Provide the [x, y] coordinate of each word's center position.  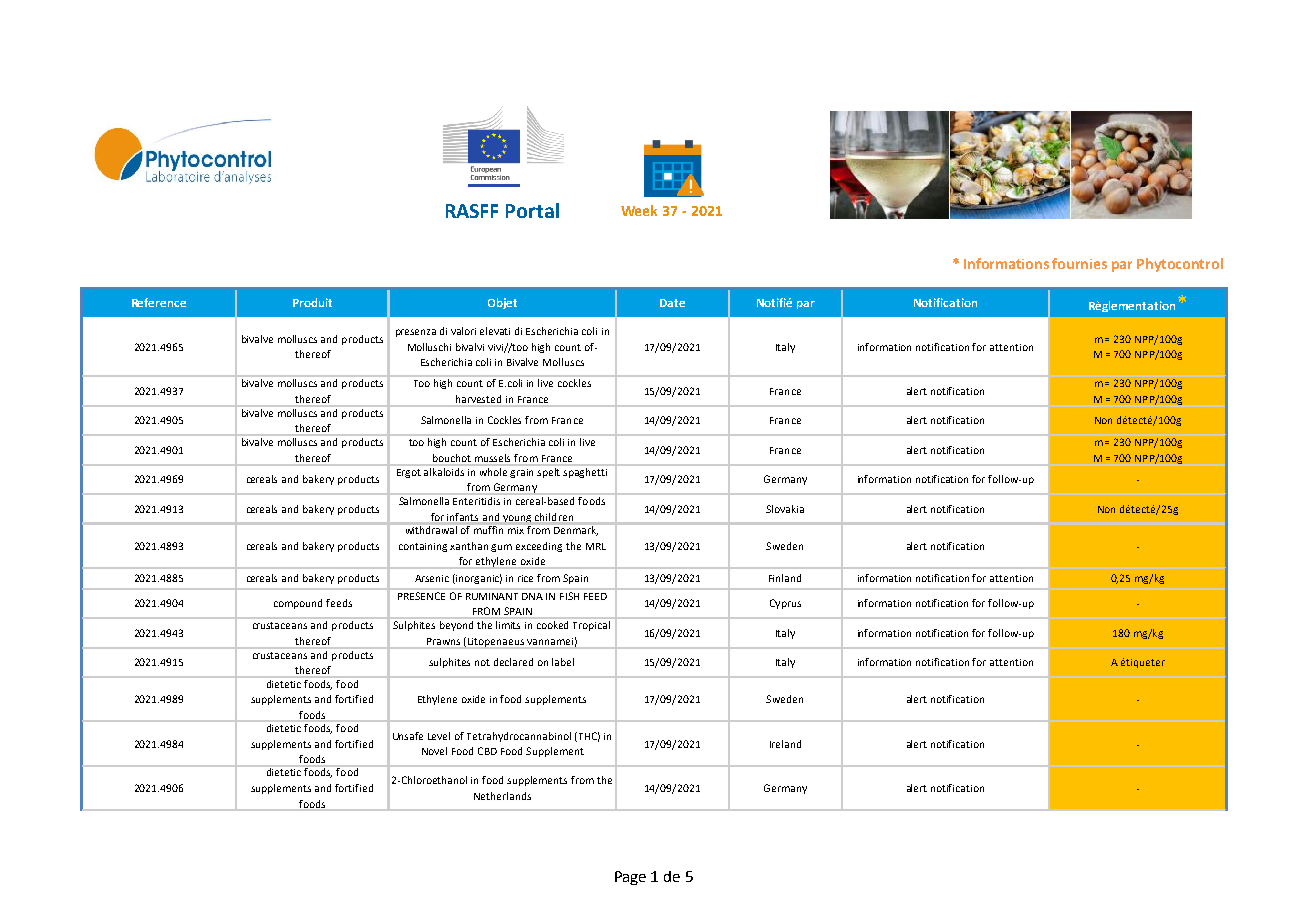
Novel [434, 751]
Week [639, 210]
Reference [159, 302]
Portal [532, 210]
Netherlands [502, 796]
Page [630, 878]
